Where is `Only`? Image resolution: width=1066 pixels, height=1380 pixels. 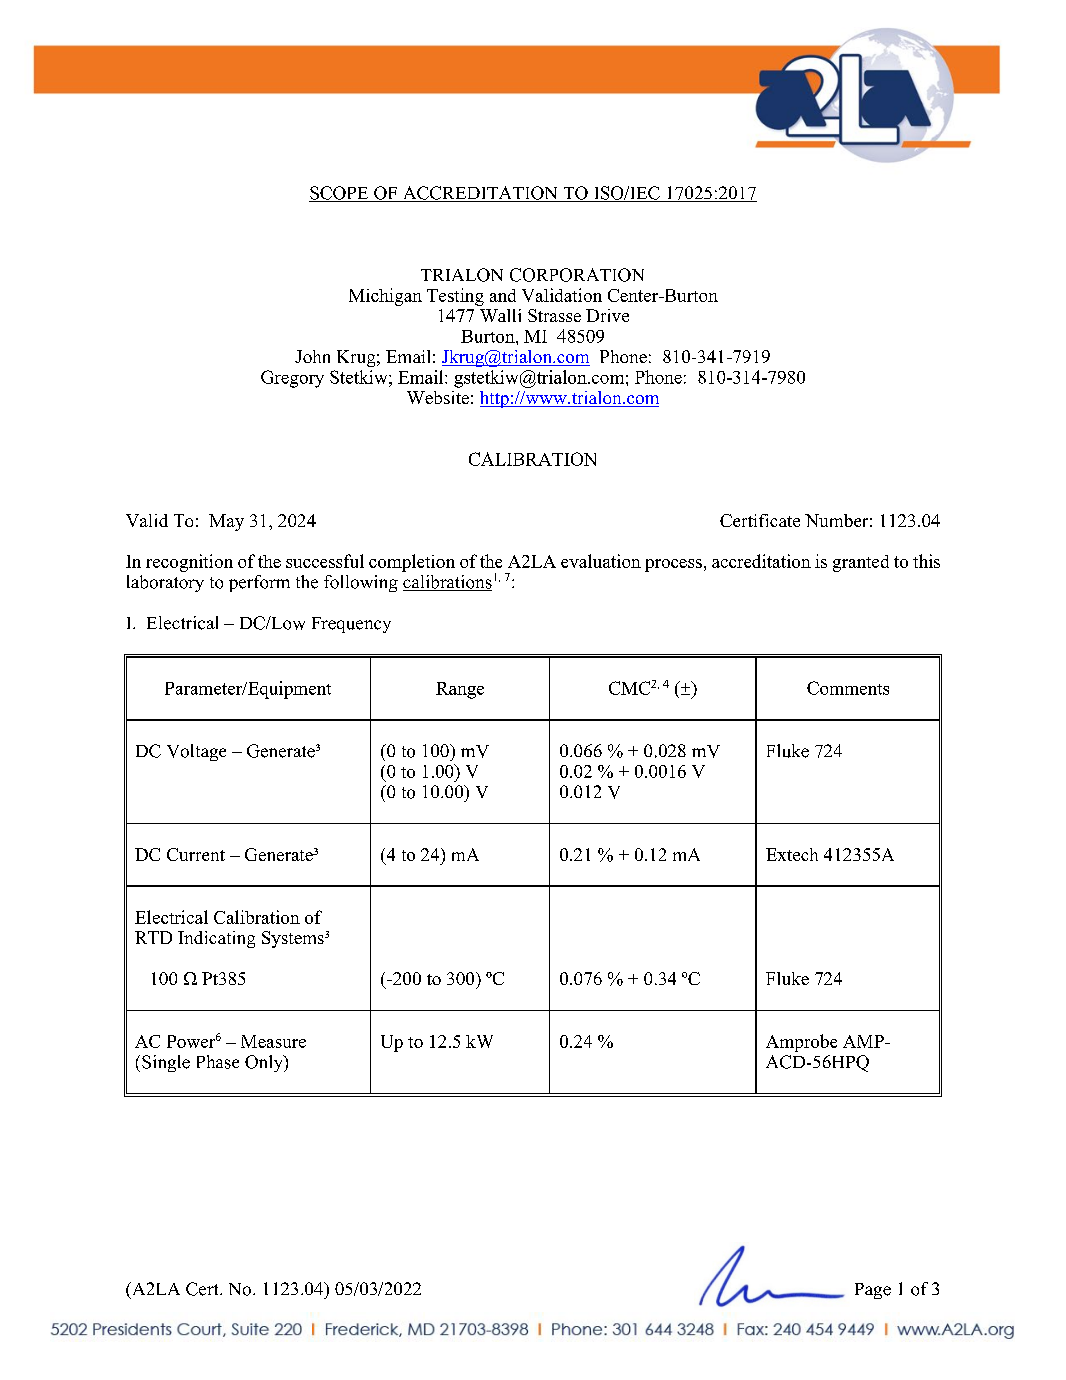 Only is located at coordinates (265, 1063).
